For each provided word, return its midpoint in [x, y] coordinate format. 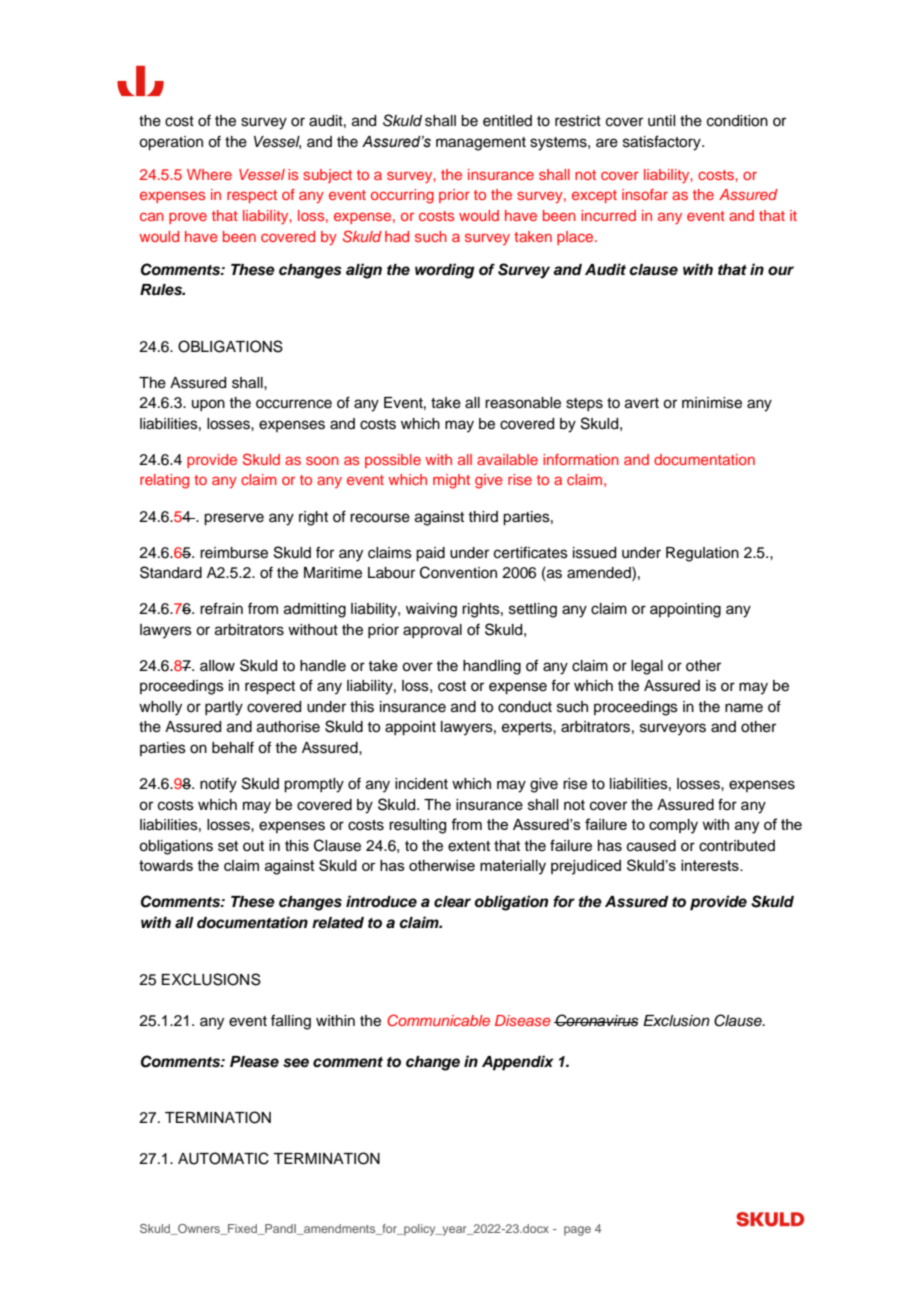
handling [492, 667]
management [481, 144]
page [577, 1231]
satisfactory [663, 143]
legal [647, 667]
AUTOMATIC [223, 1158]
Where [209, 174]
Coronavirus [596, 1020]
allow [217, 666]
